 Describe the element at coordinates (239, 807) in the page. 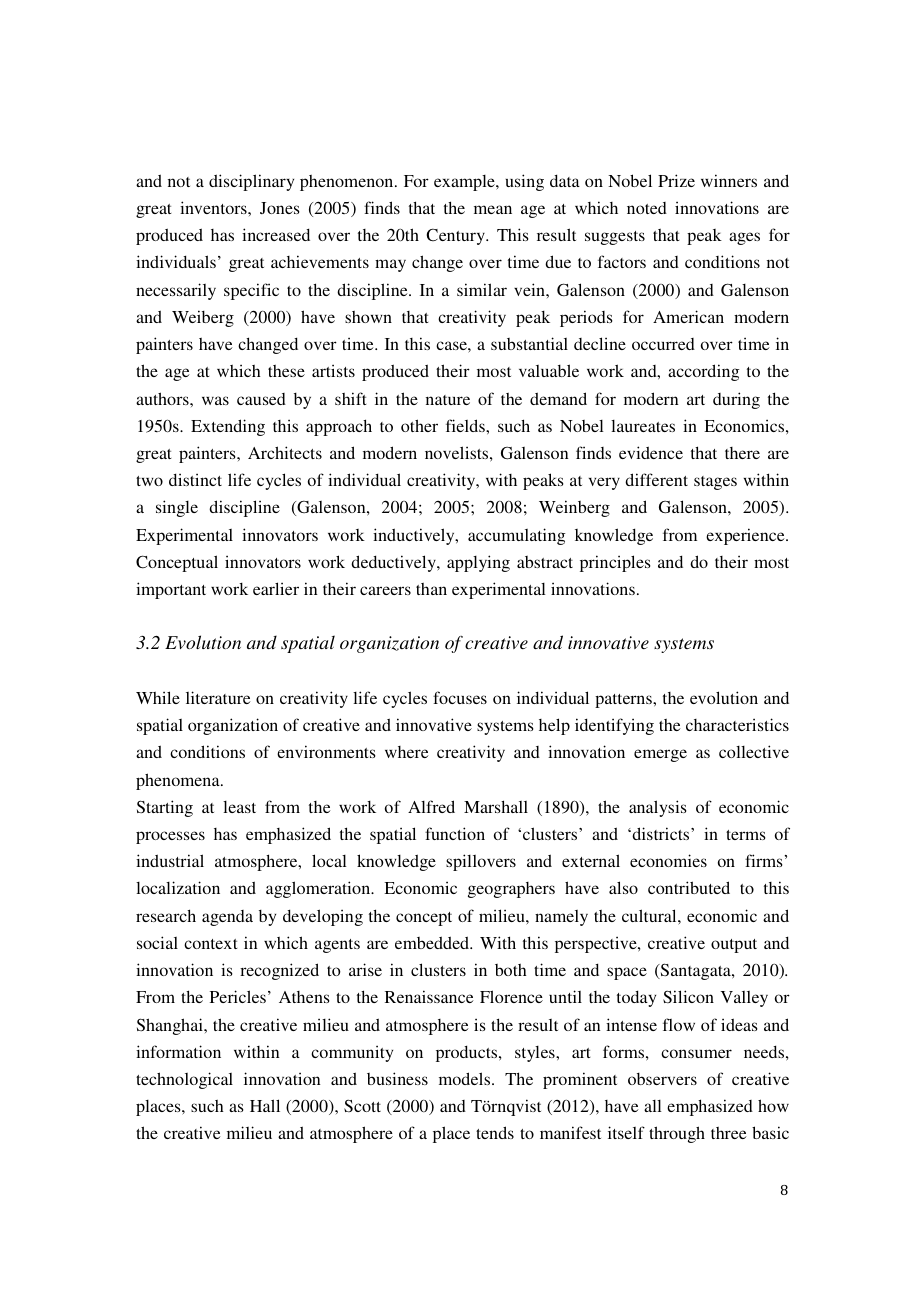

I see `least` at that location.
